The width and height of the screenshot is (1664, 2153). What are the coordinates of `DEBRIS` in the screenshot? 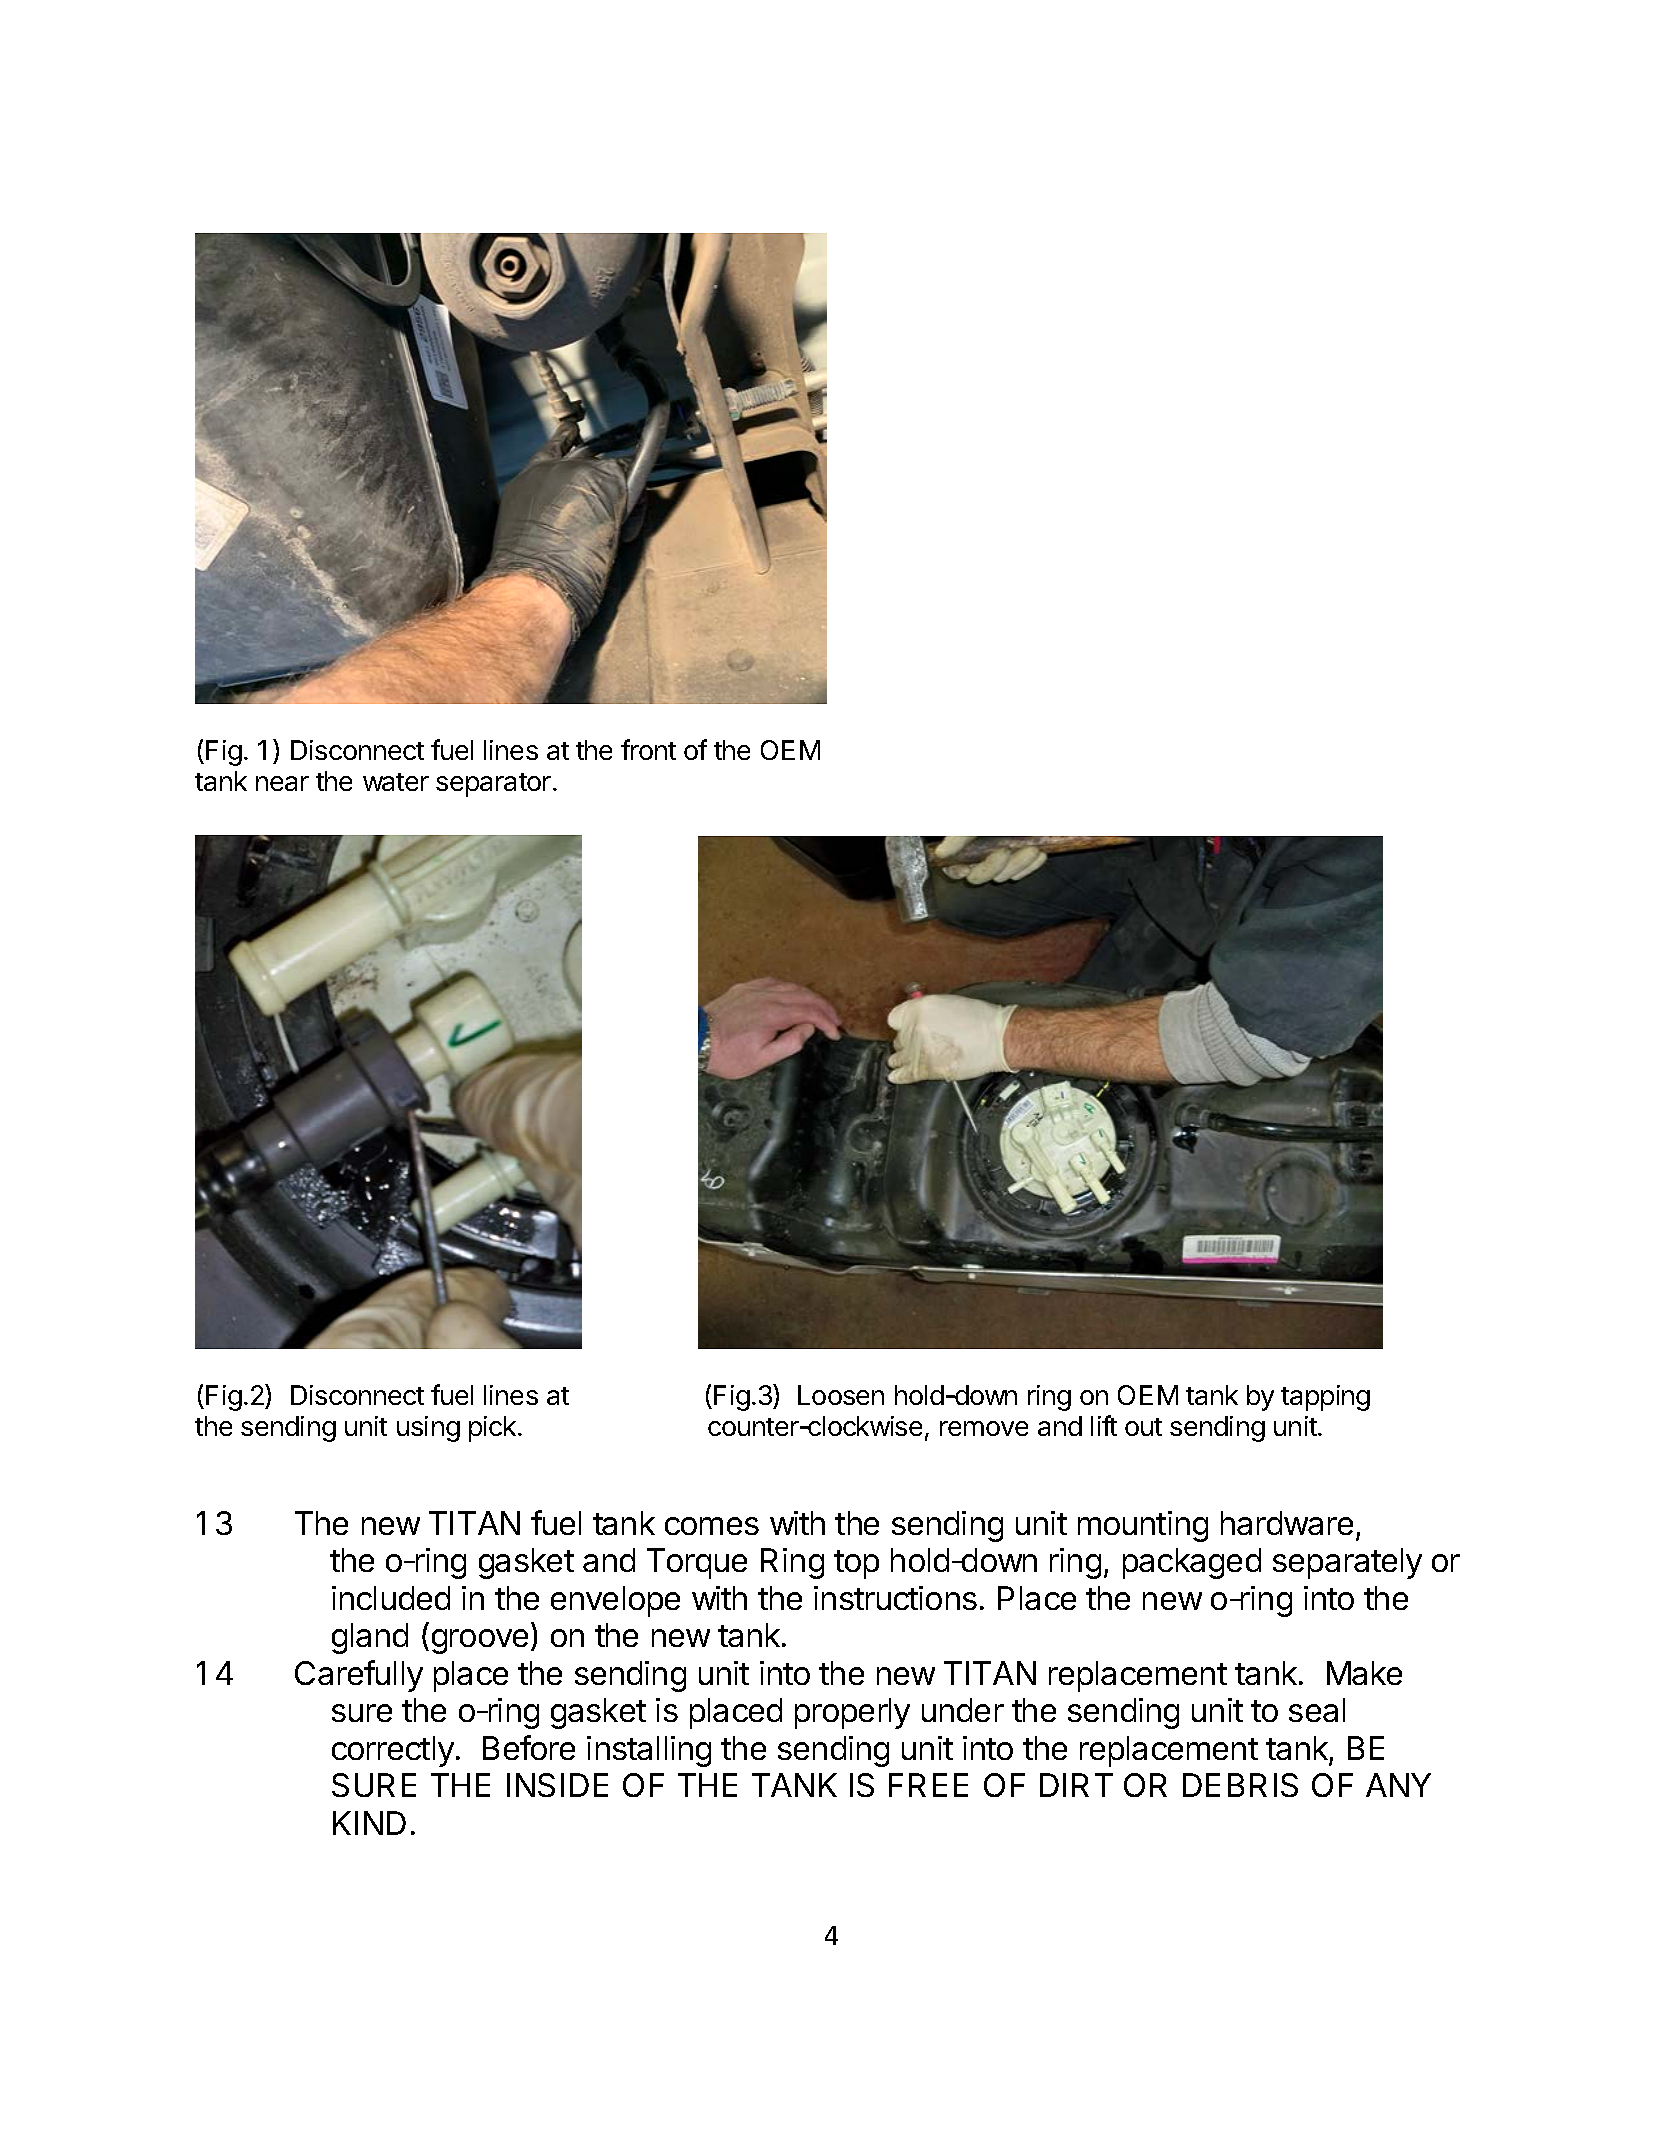 It's located at (1240, 1785).
